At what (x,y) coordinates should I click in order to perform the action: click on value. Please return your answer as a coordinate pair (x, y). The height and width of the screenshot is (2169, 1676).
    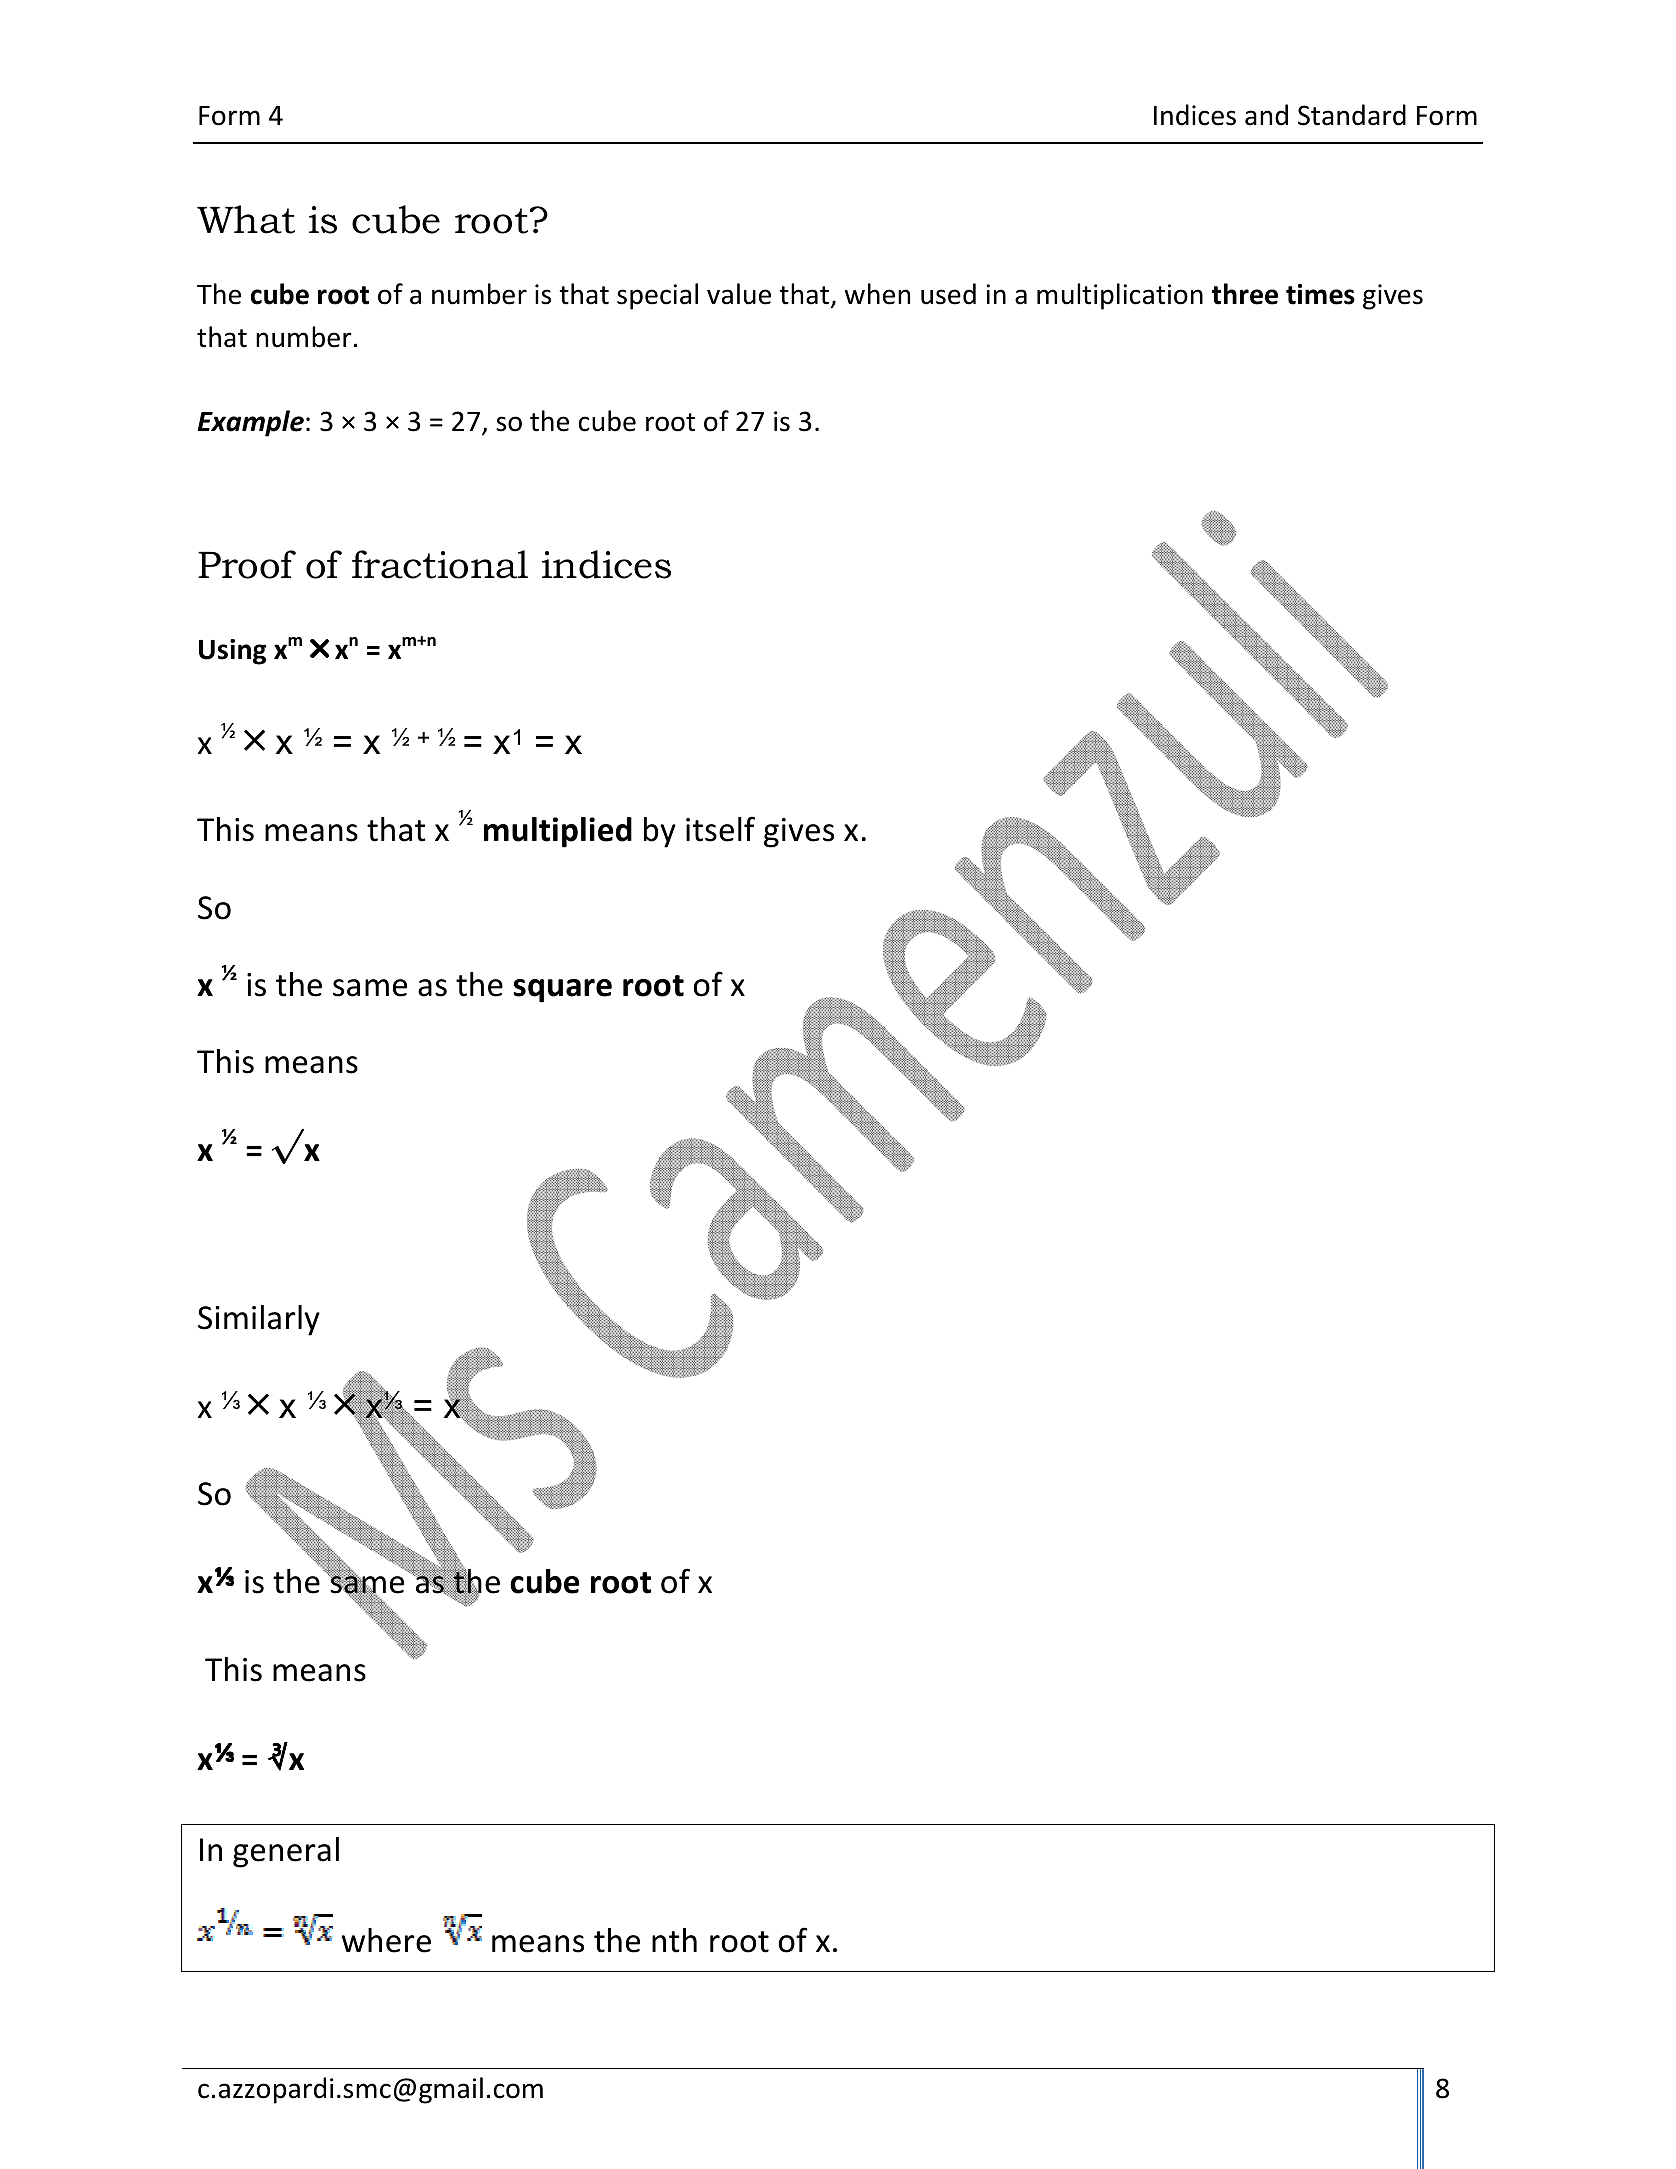
    Looking at the image, I should click on (739, 294).
